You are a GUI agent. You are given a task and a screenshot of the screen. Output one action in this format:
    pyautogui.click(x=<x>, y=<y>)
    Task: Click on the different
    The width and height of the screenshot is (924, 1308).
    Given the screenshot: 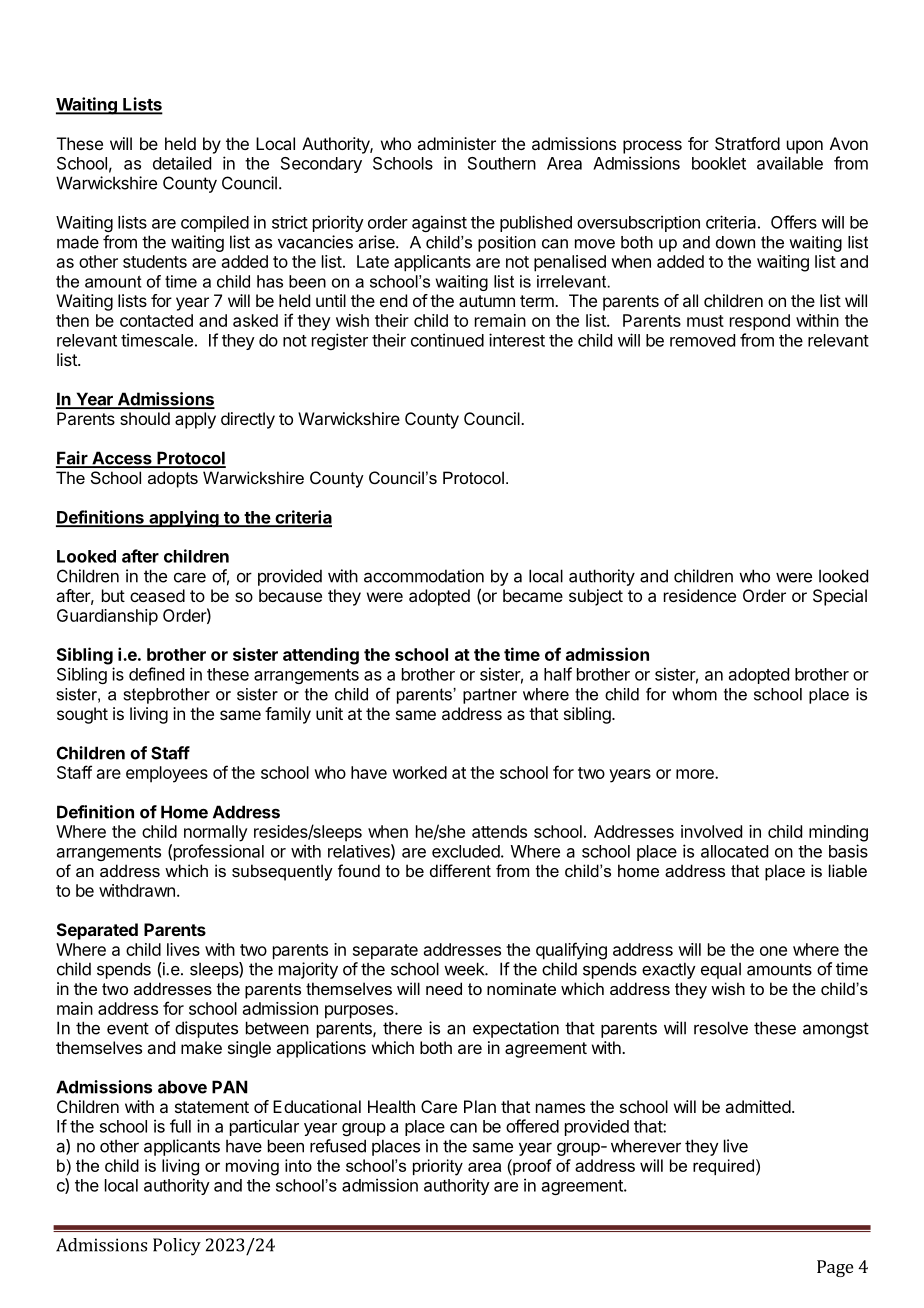 What is the action you would take?
    pyautogui.click(x=460, y=870)
